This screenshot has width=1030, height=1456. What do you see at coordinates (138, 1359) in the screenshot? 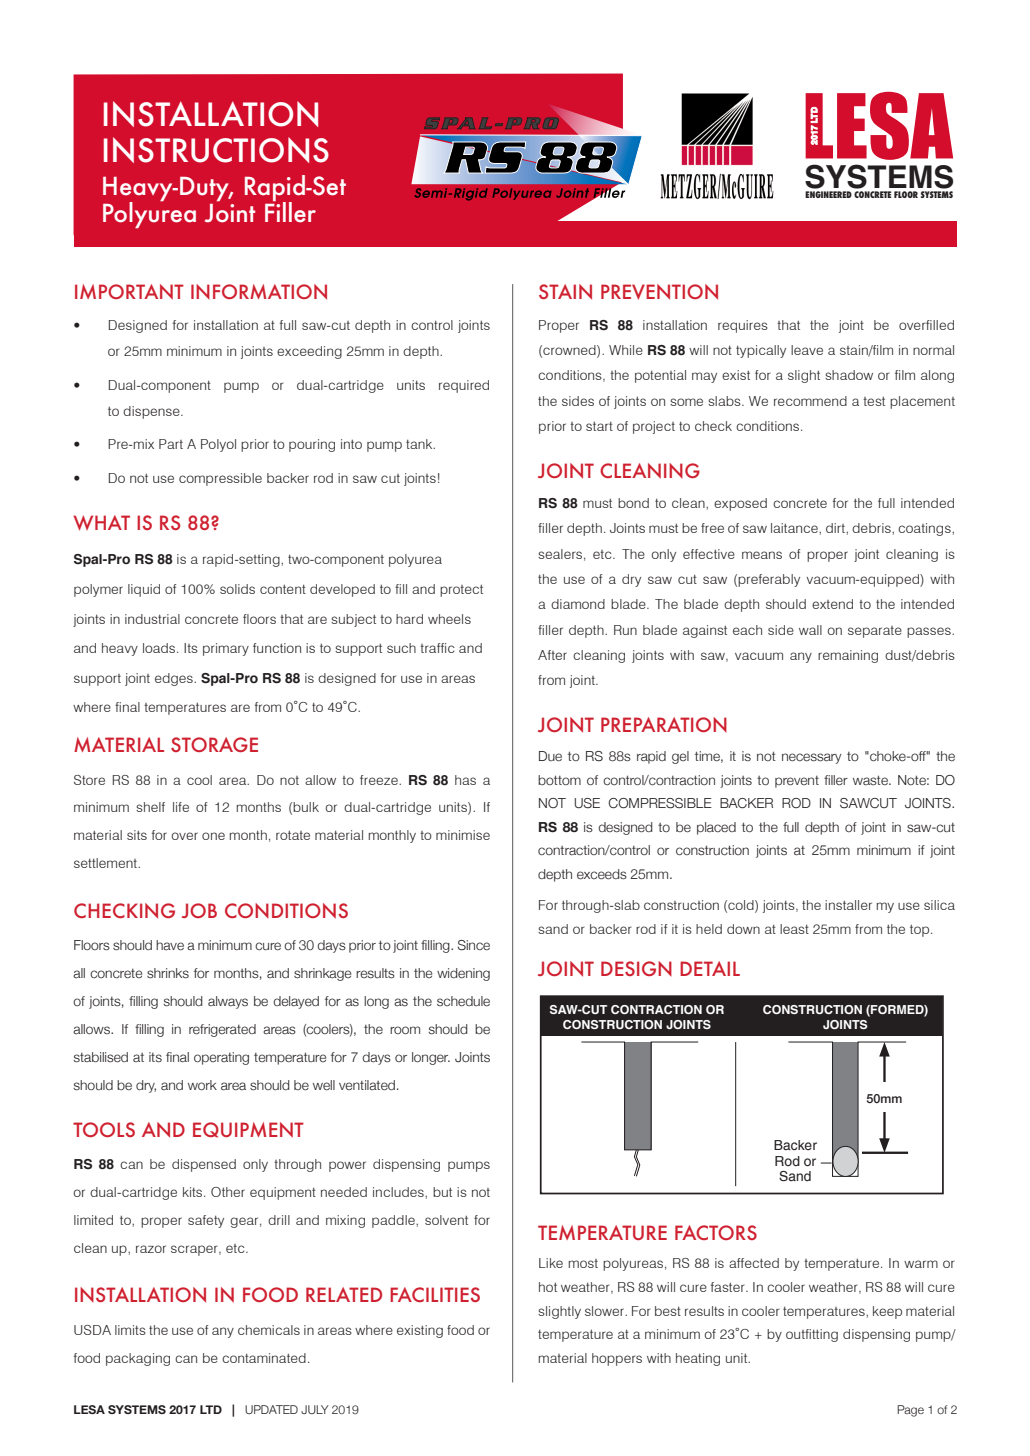
I see `packaging` at bounding box center [138, 1359].
